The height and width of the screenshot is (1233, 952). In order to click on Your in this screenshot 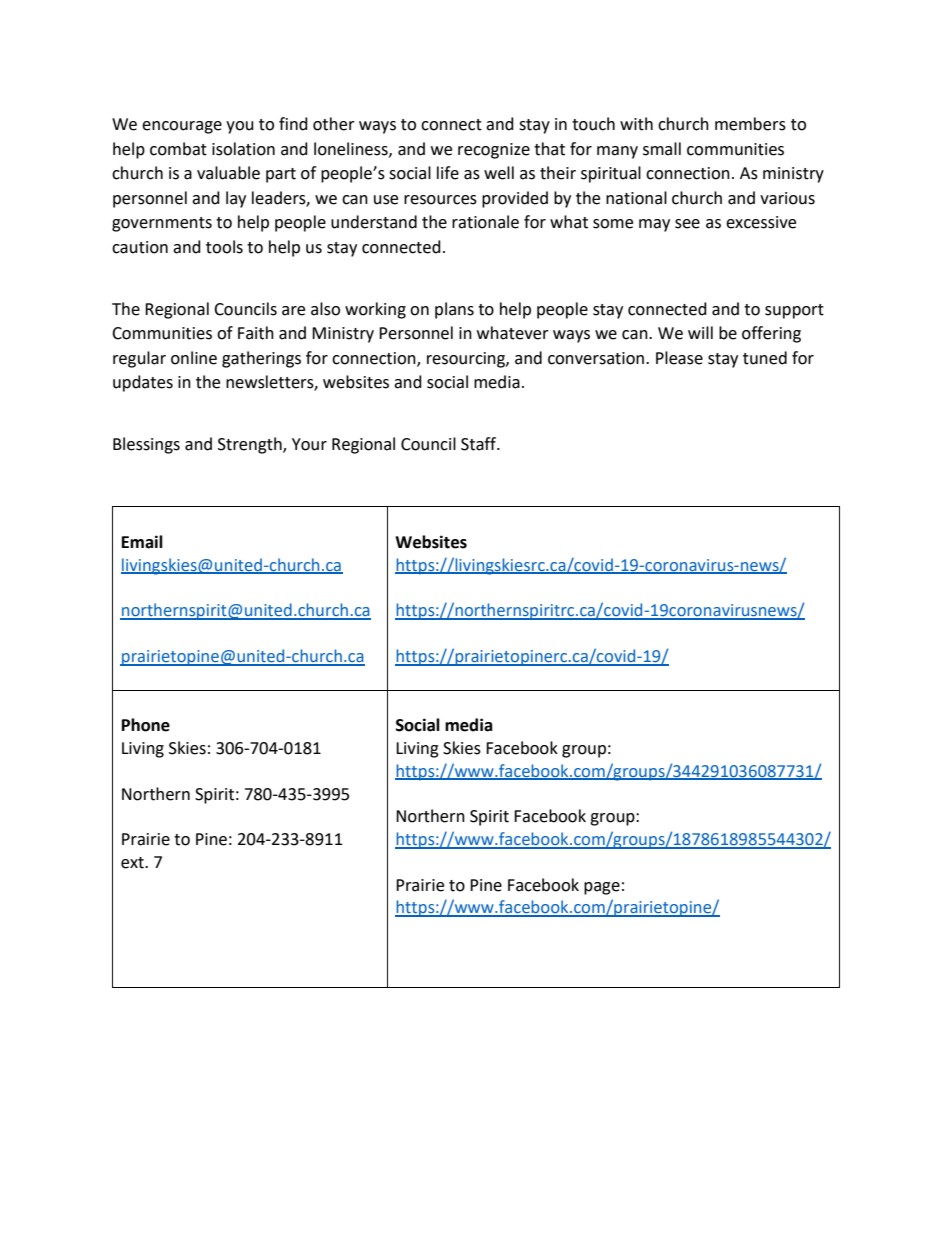, I will do `click(309, 444)`.
